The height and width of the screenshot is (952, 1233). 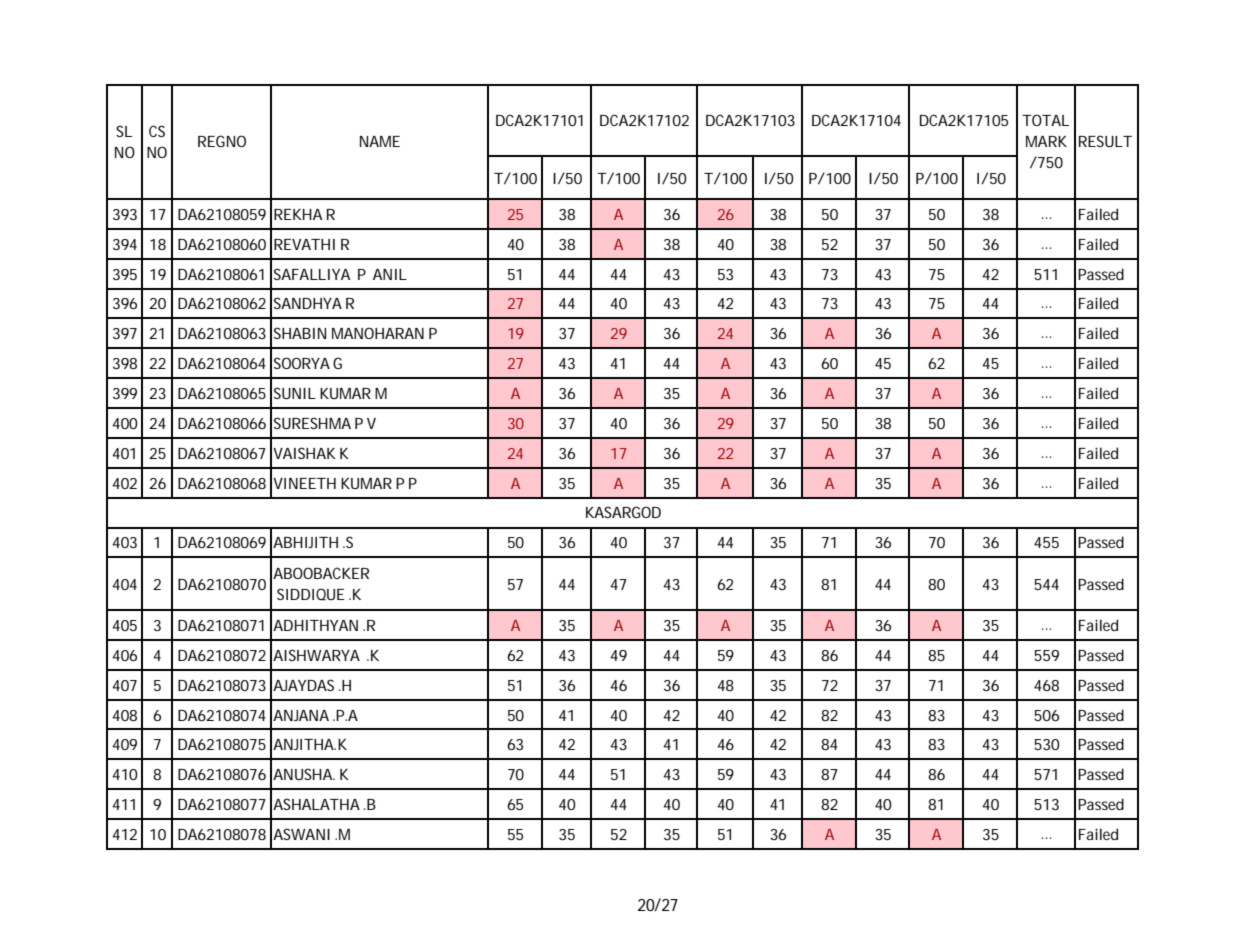 What do you see at coordinates (1105, 141) in the screenshot?
I see `RESULT` at bounding box center [1105, 141].
